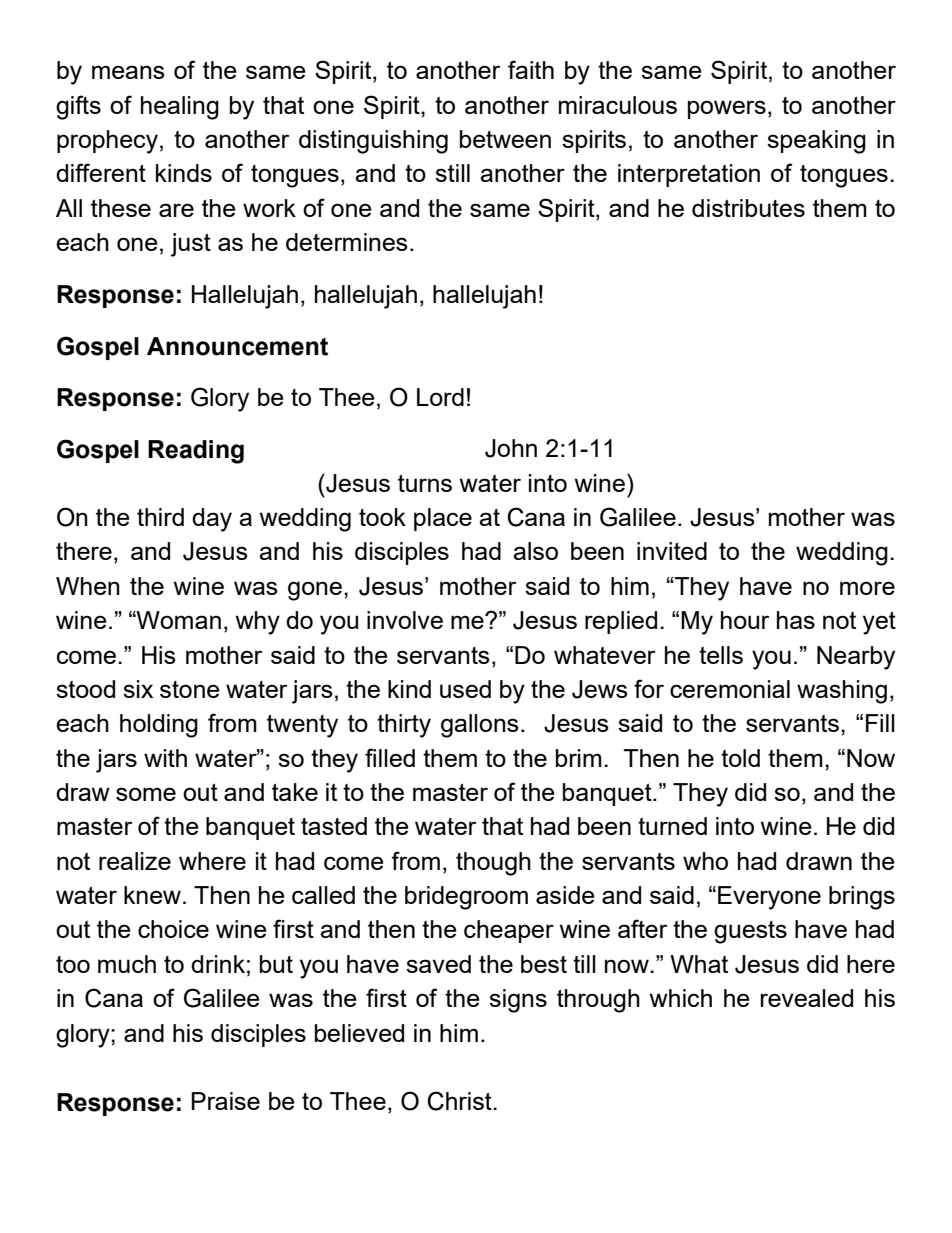 Image resolution: width=952 pixels, height=1233 pixels. What do you see at coordinates (493, 864) in the screenshot?
I see `though` at bounding box center [493, 864].
